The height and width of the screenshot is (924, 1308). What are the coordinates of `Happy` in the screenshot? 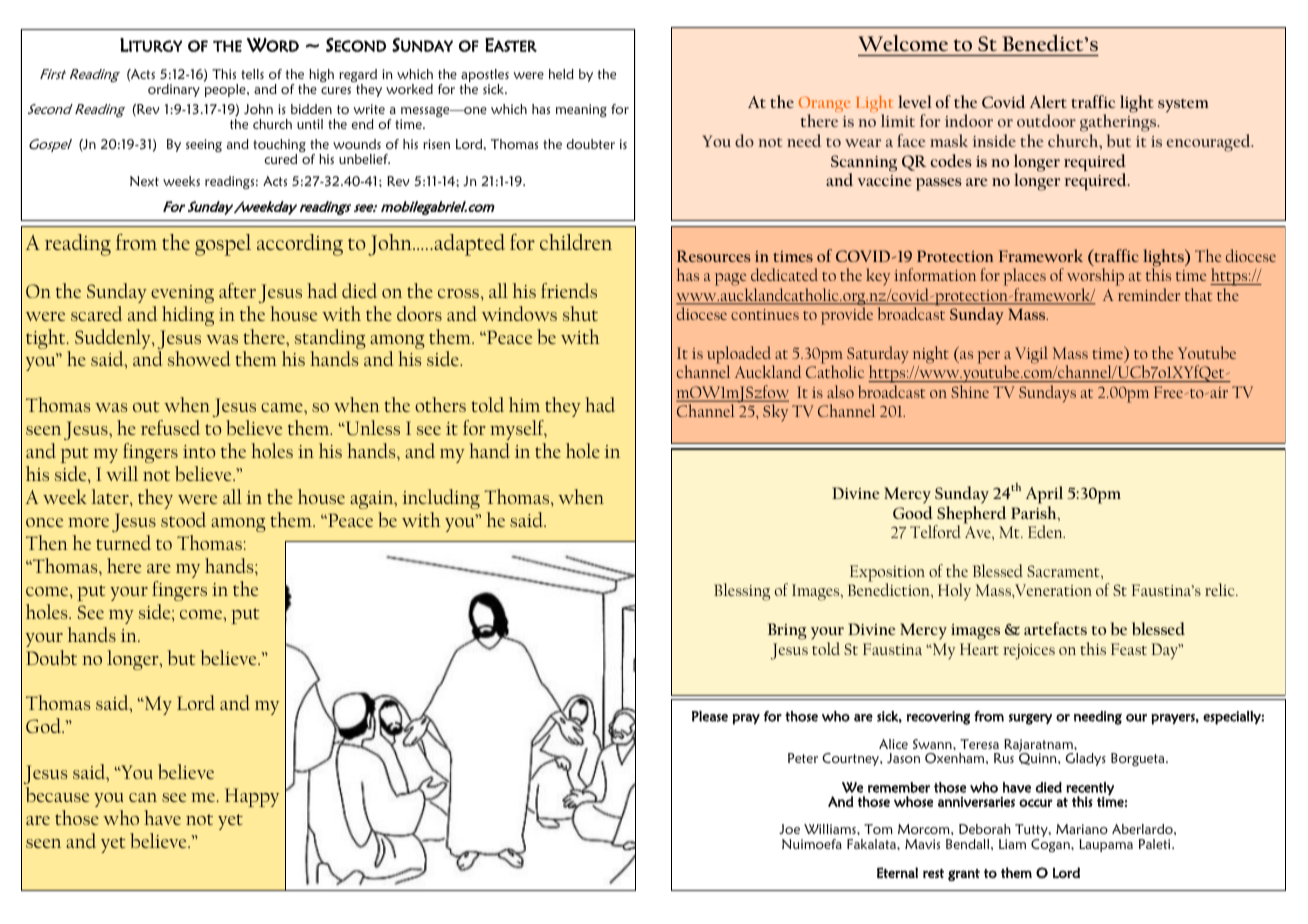 It's located at (252, 797).
